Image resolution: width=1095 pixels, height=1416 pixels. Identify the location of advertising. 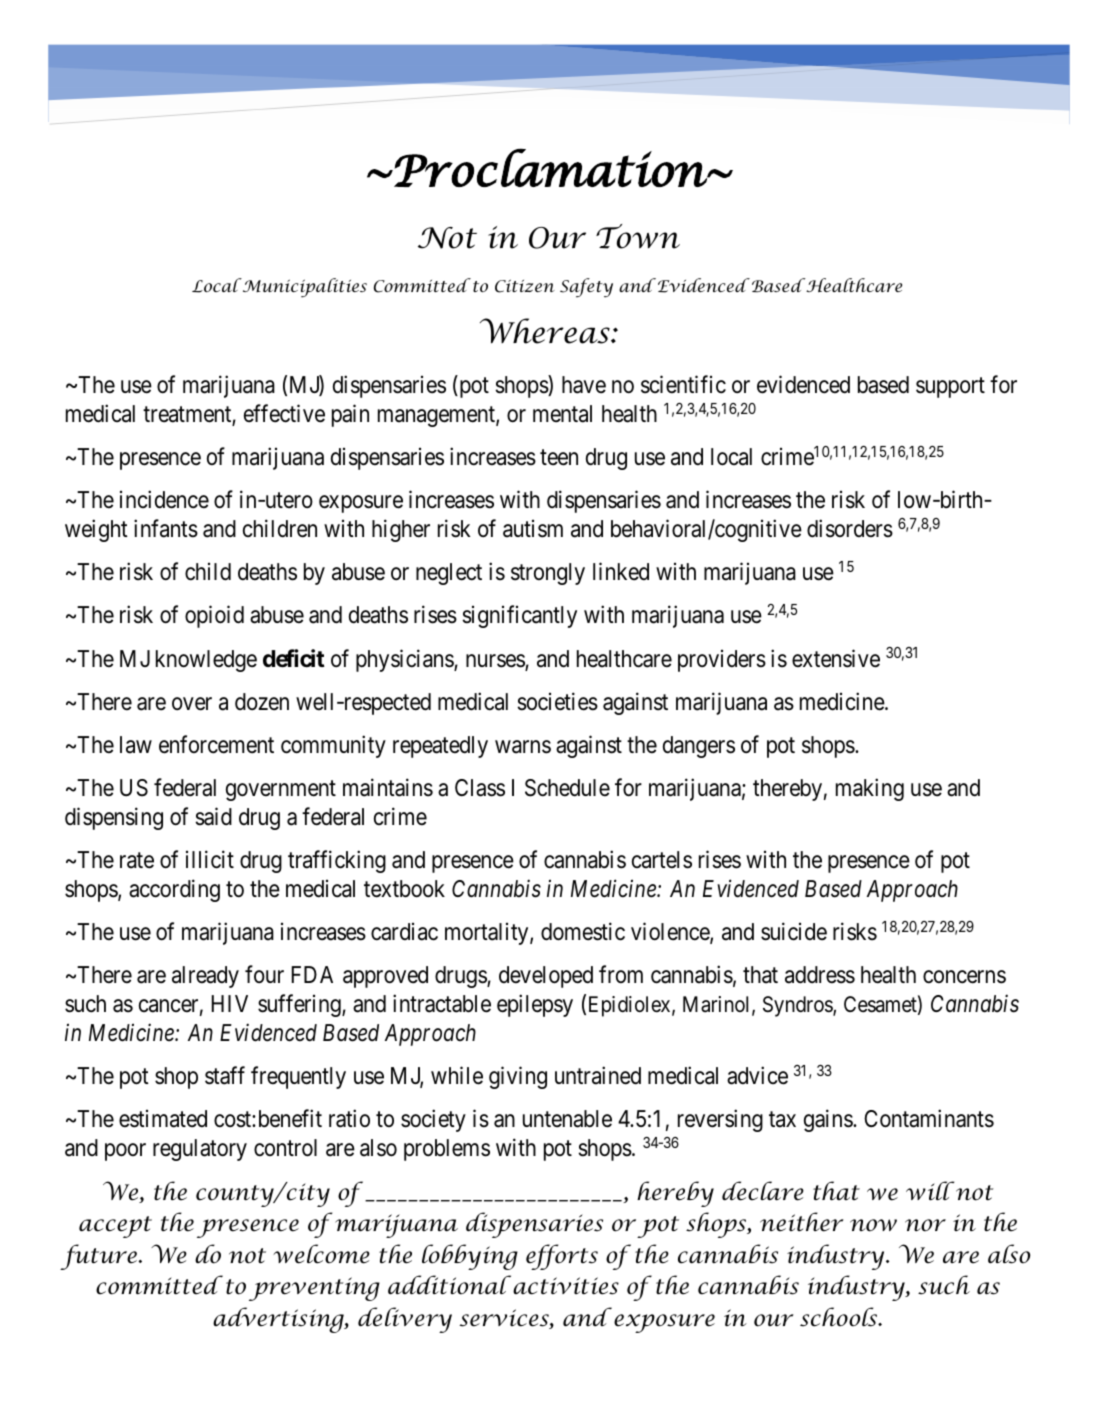
(279, 1320).
